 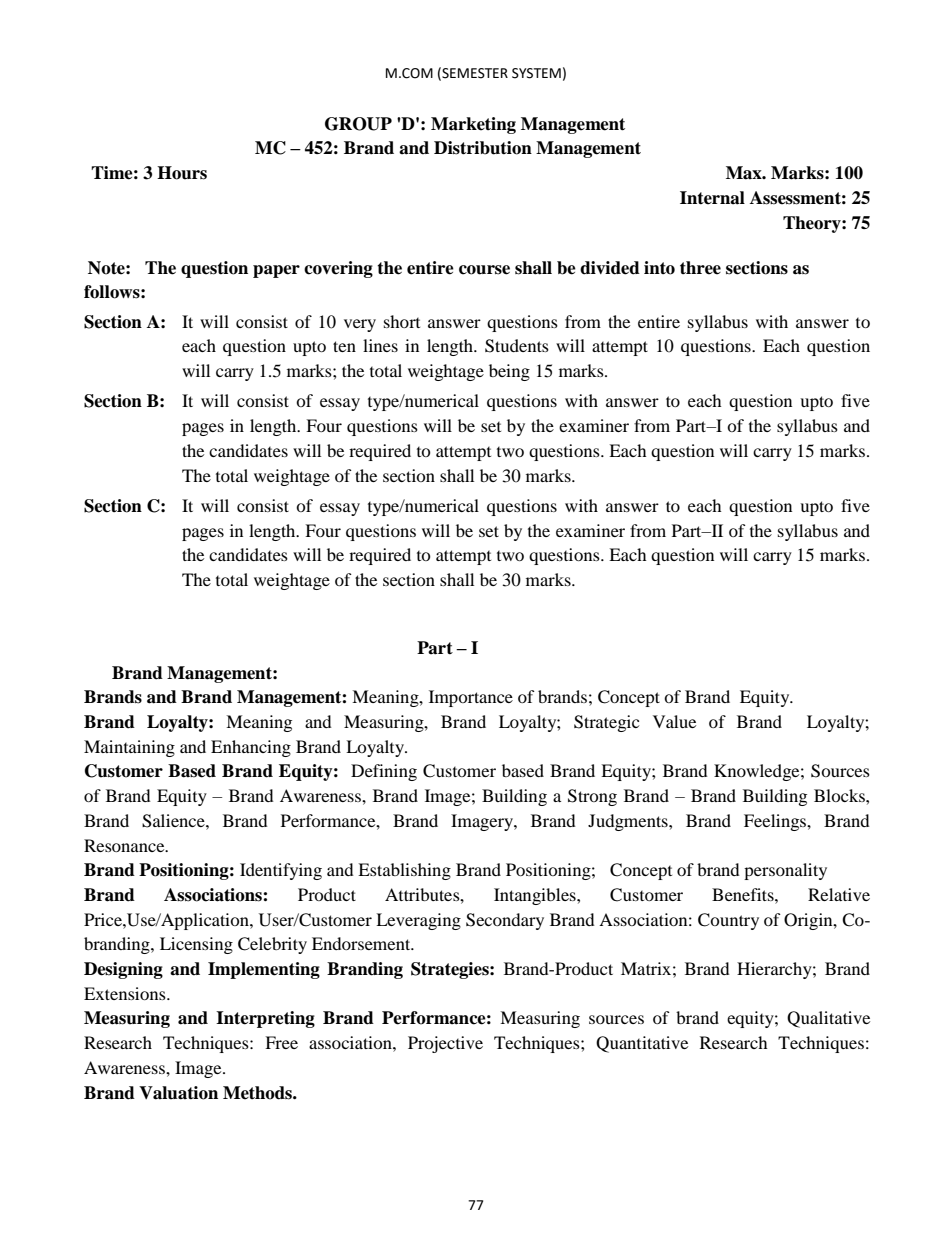 I want to click on lines, so click(x=380, y=345).
